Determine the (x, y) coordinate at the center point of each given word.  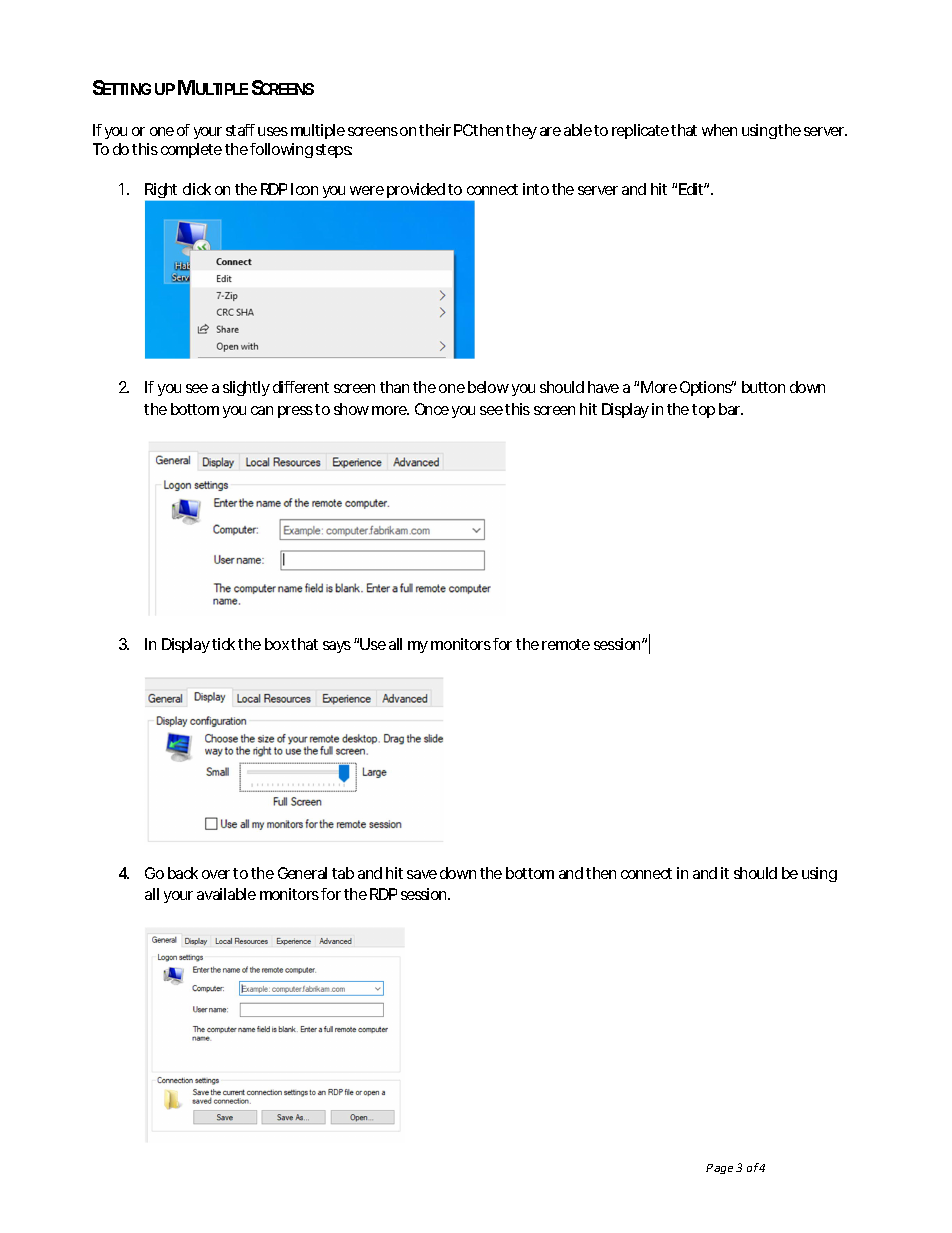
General (302, 873)
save (422, 874)
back (183, 873)
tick (225, 644)
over (218, 874)
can (262, 410)
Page (719, 1169)
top (703, 411)
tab (343, 873)
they (521, 131)
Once (432, 409)
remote (566, 644)
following (281, 150)
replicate (642, 131)
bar (731, 409)
